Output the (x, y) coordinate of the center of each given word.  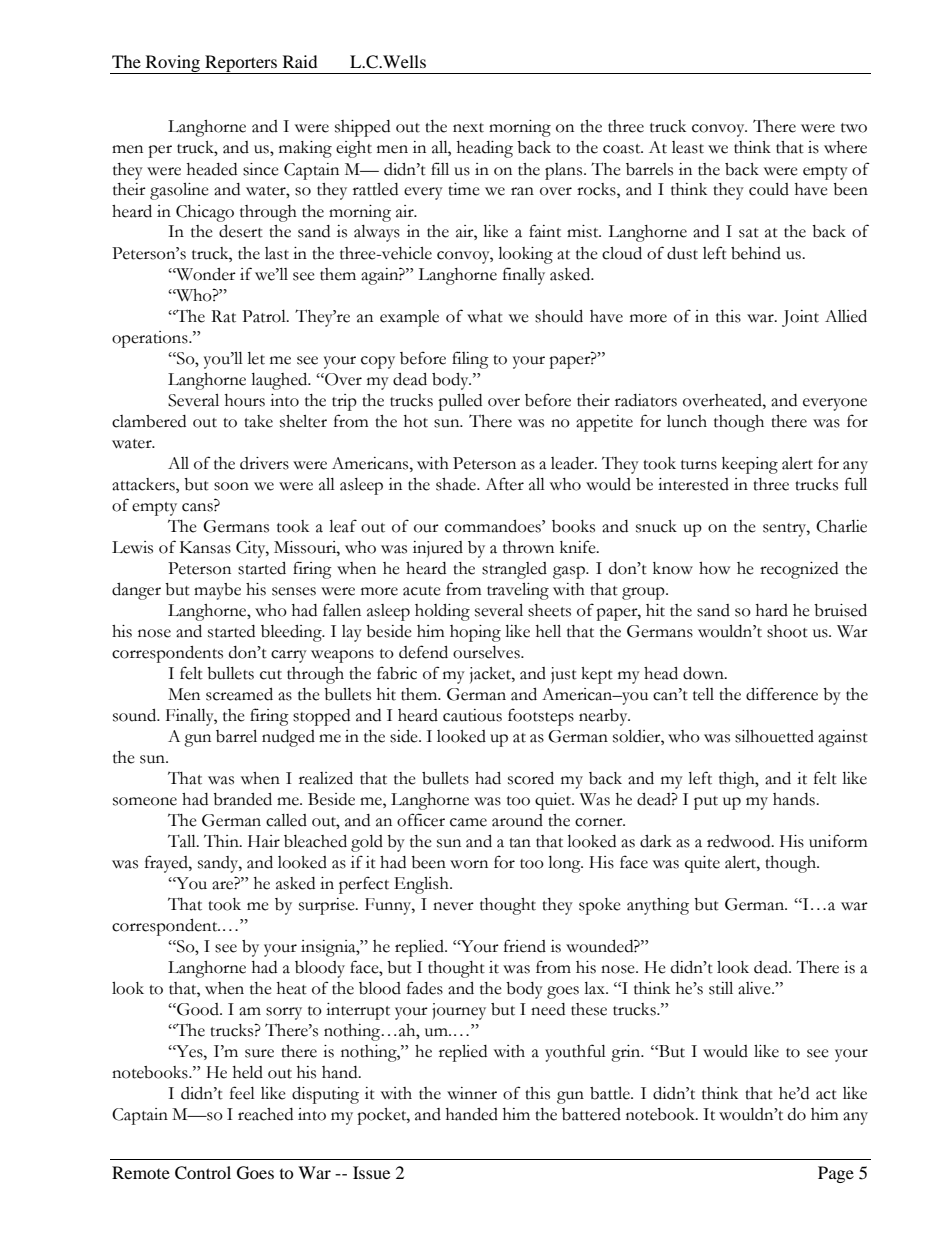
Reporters (241, 64)
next (468, 128)
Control (203, 1173)
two (854, 128)
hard (772, 610)
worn (469, 864)
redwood (740, 841)
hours (245, 400)
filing (470, 360)
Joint (800, 318)
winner (472, 1093)
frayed (167, 864)
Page (836, 1174)
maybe (217, 591)
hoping (475, 633)
